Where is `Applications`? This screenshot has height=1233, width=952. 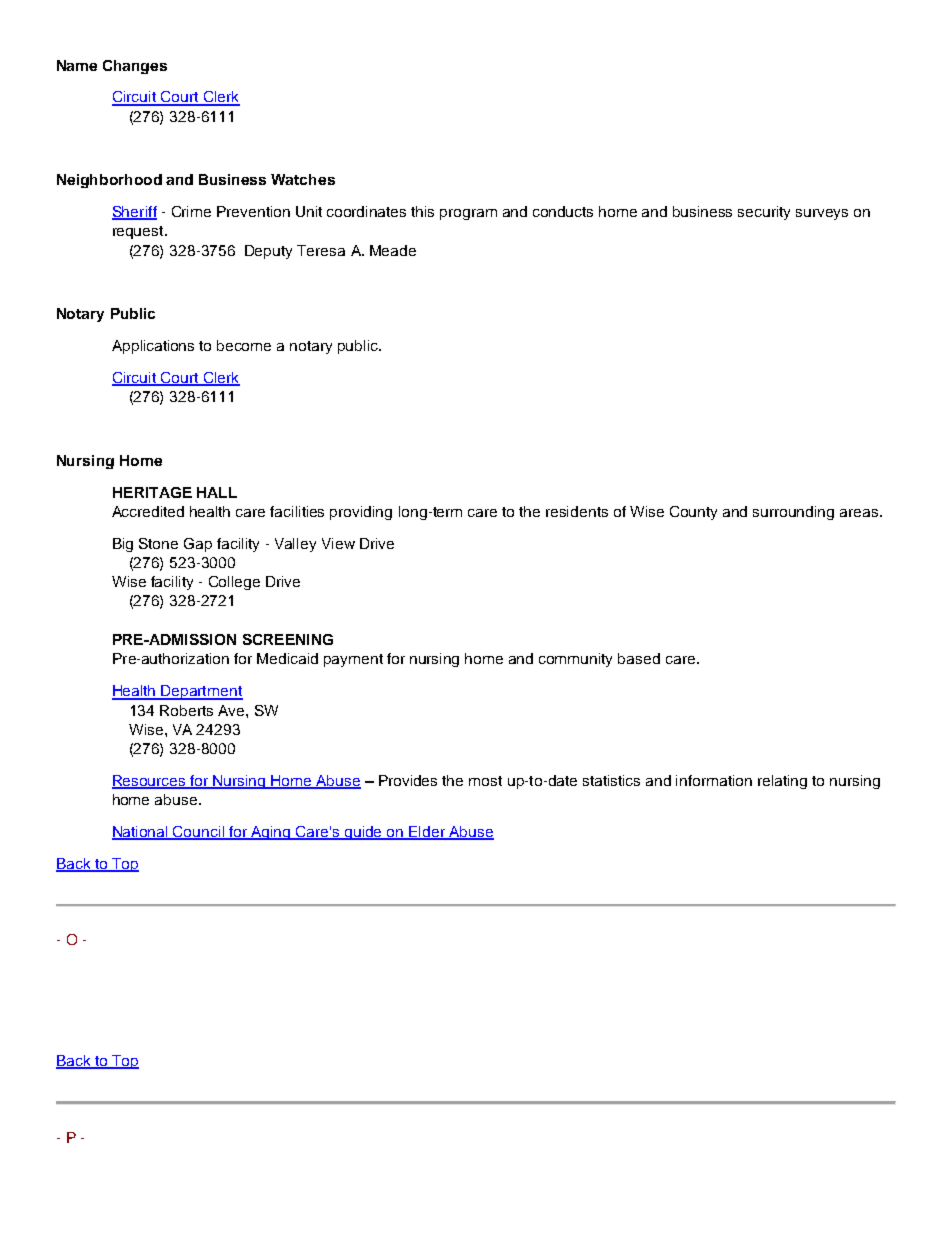 Applications is located at coordinates (153, 347).
